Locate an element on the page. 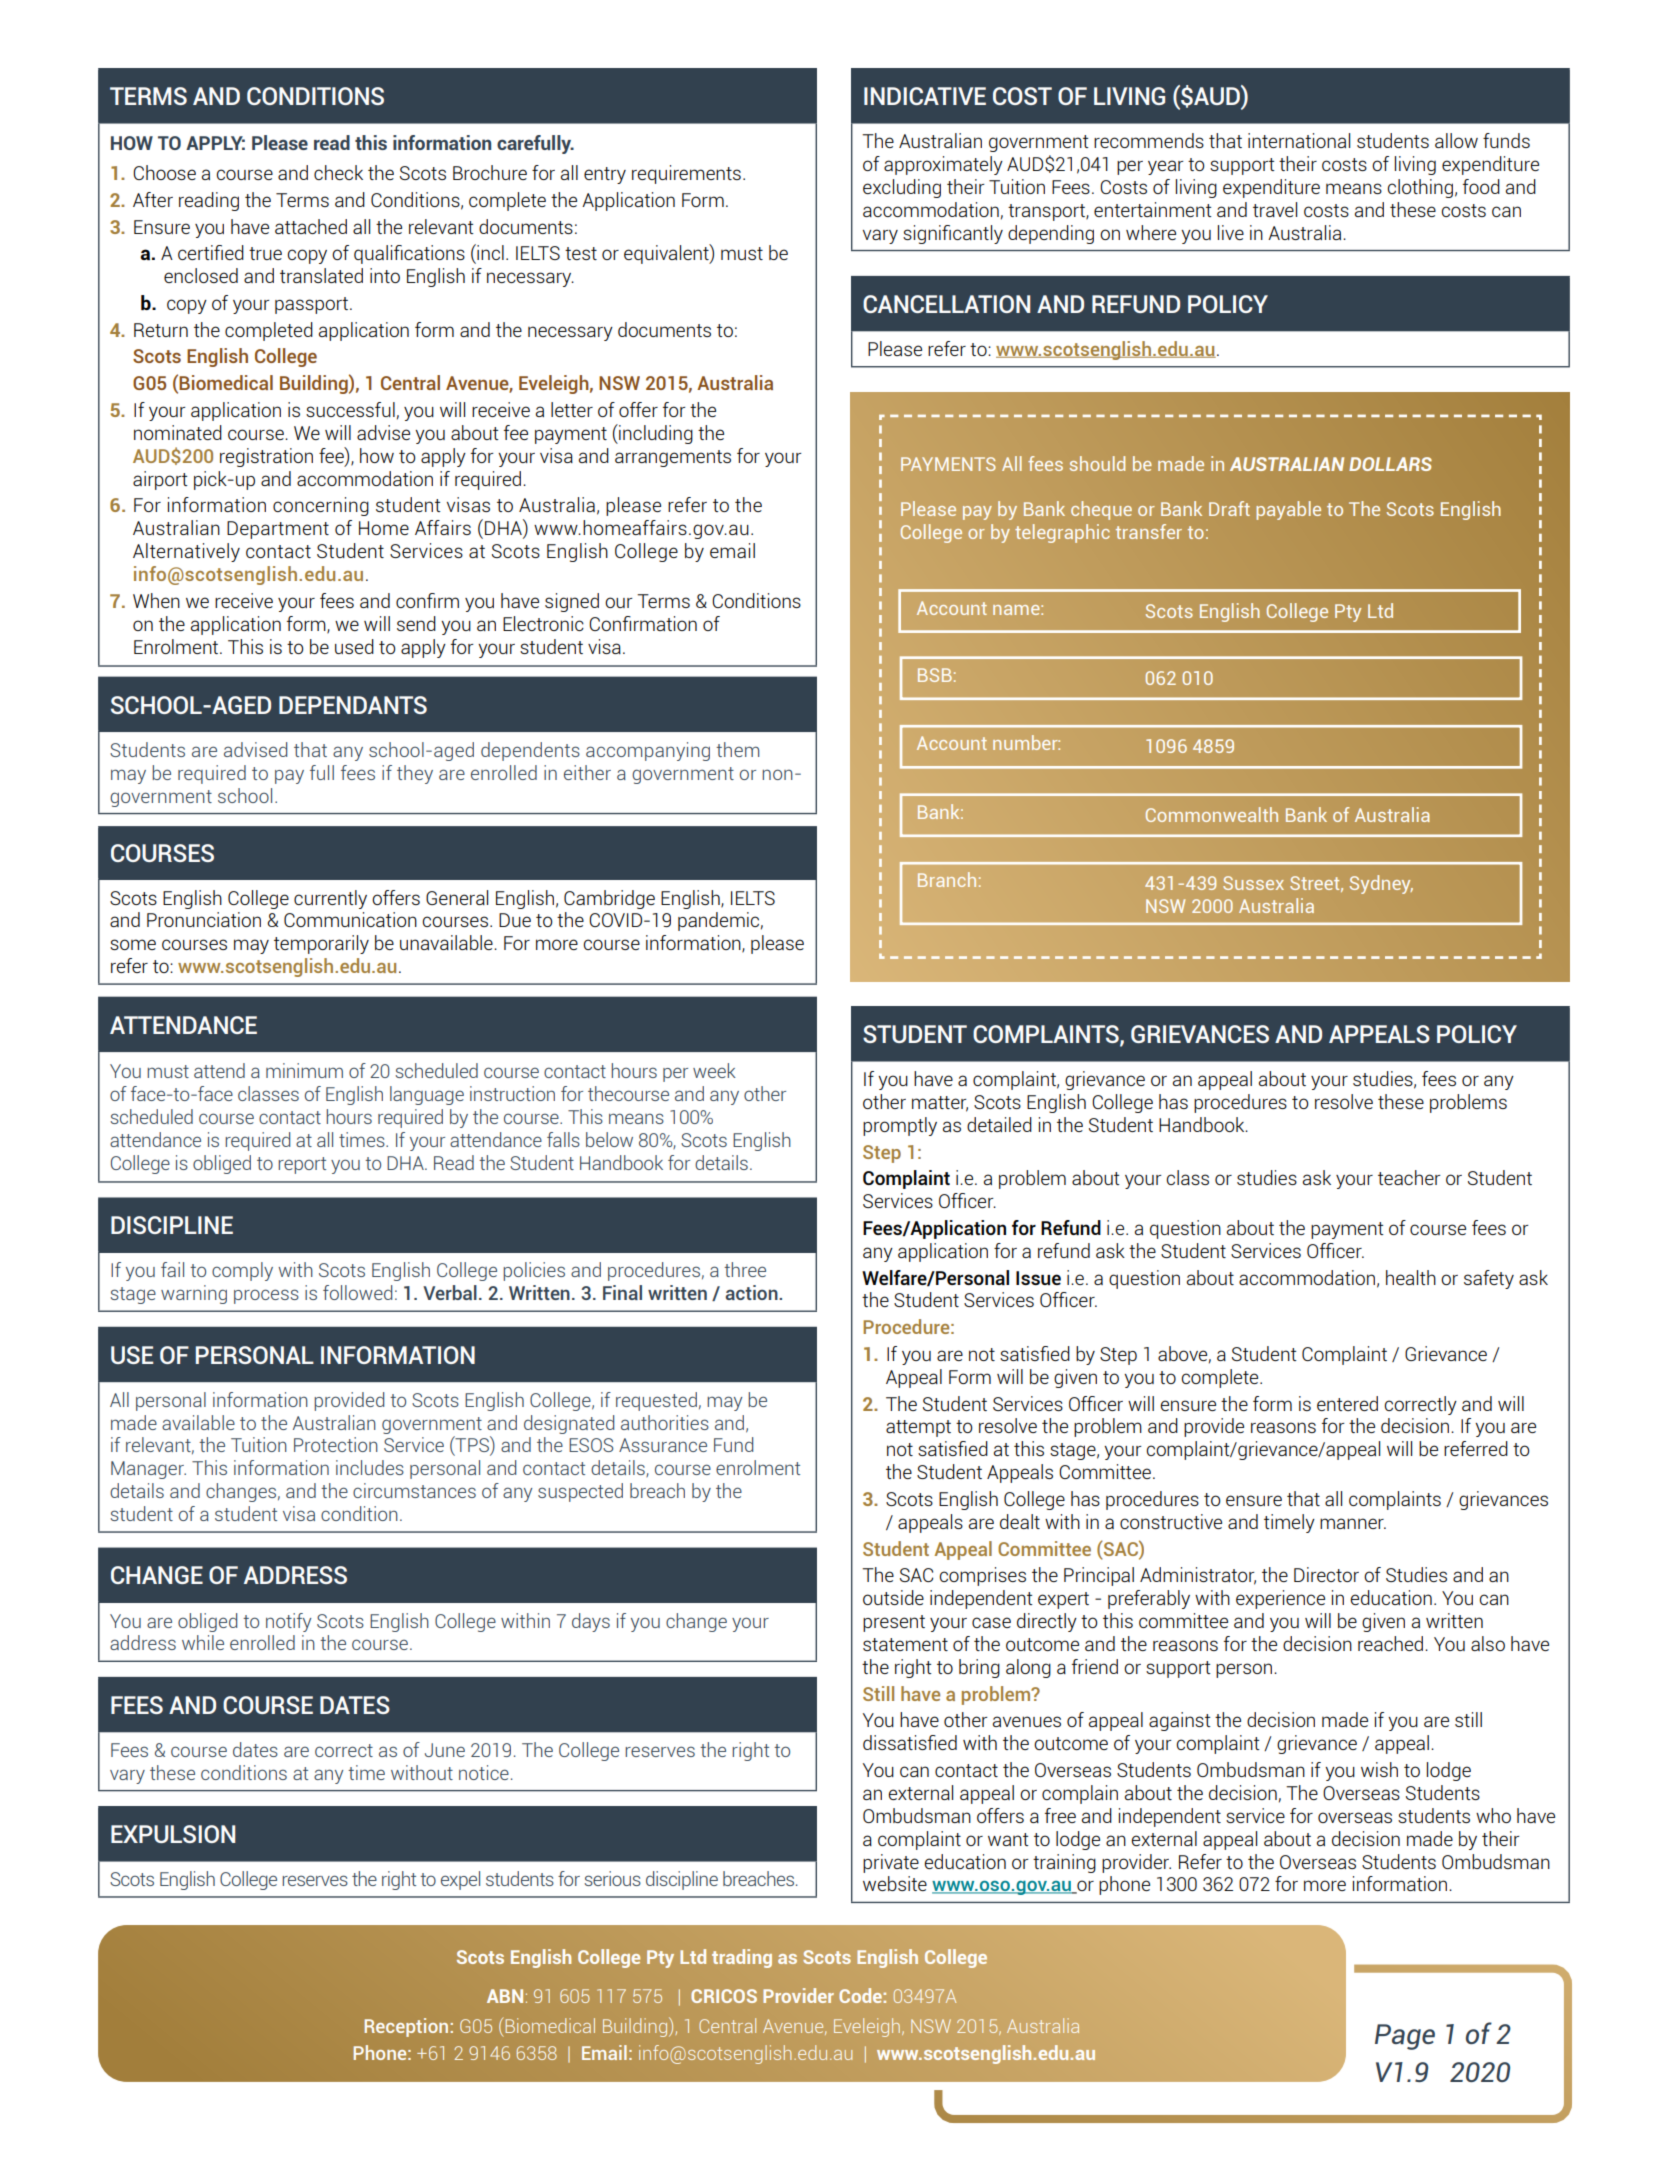 This page has width=1668, height=2158. process is located at coordinates (266, 1296).
